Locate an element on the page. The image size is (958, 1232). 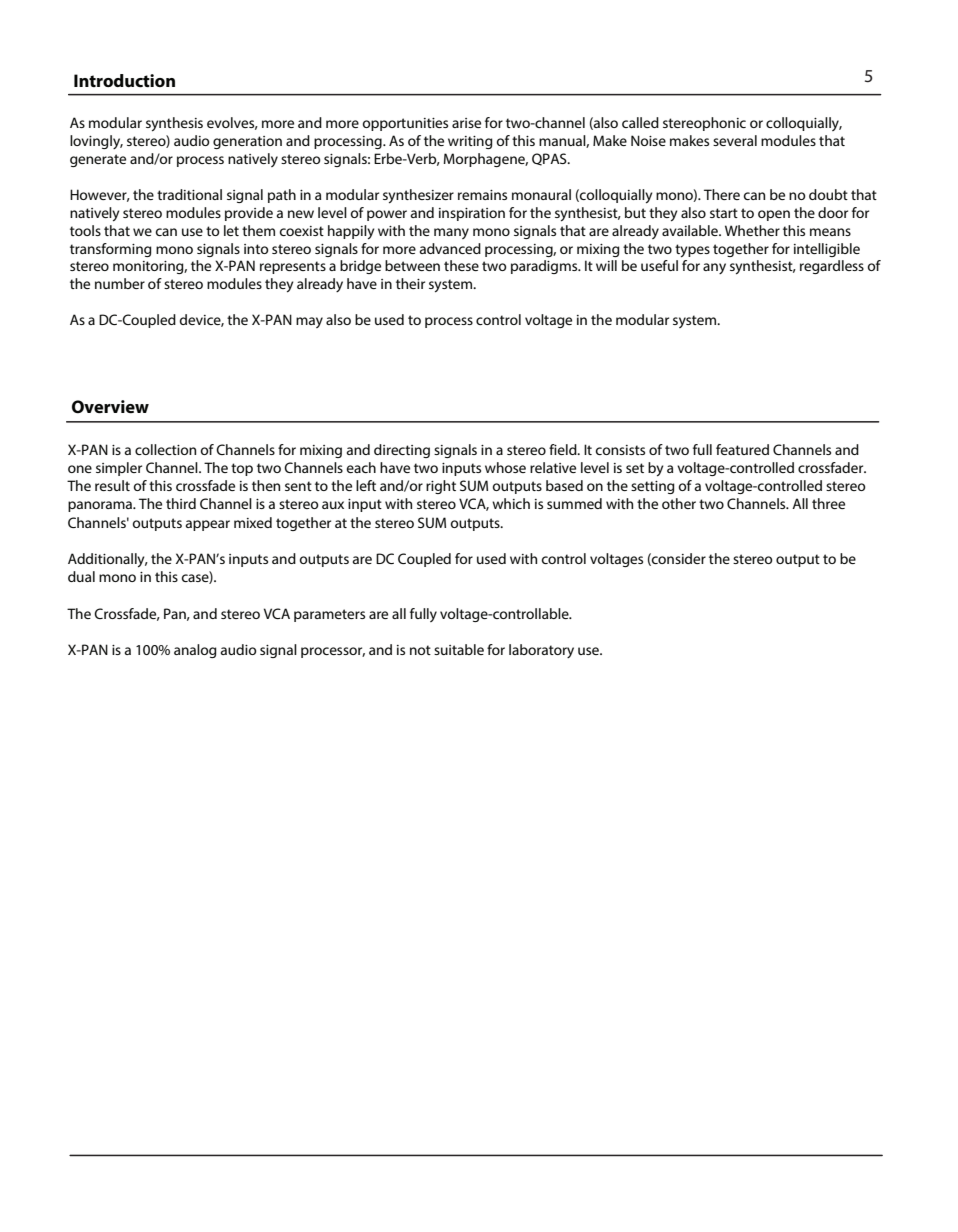
writing is located at coordinates (470, 142).
